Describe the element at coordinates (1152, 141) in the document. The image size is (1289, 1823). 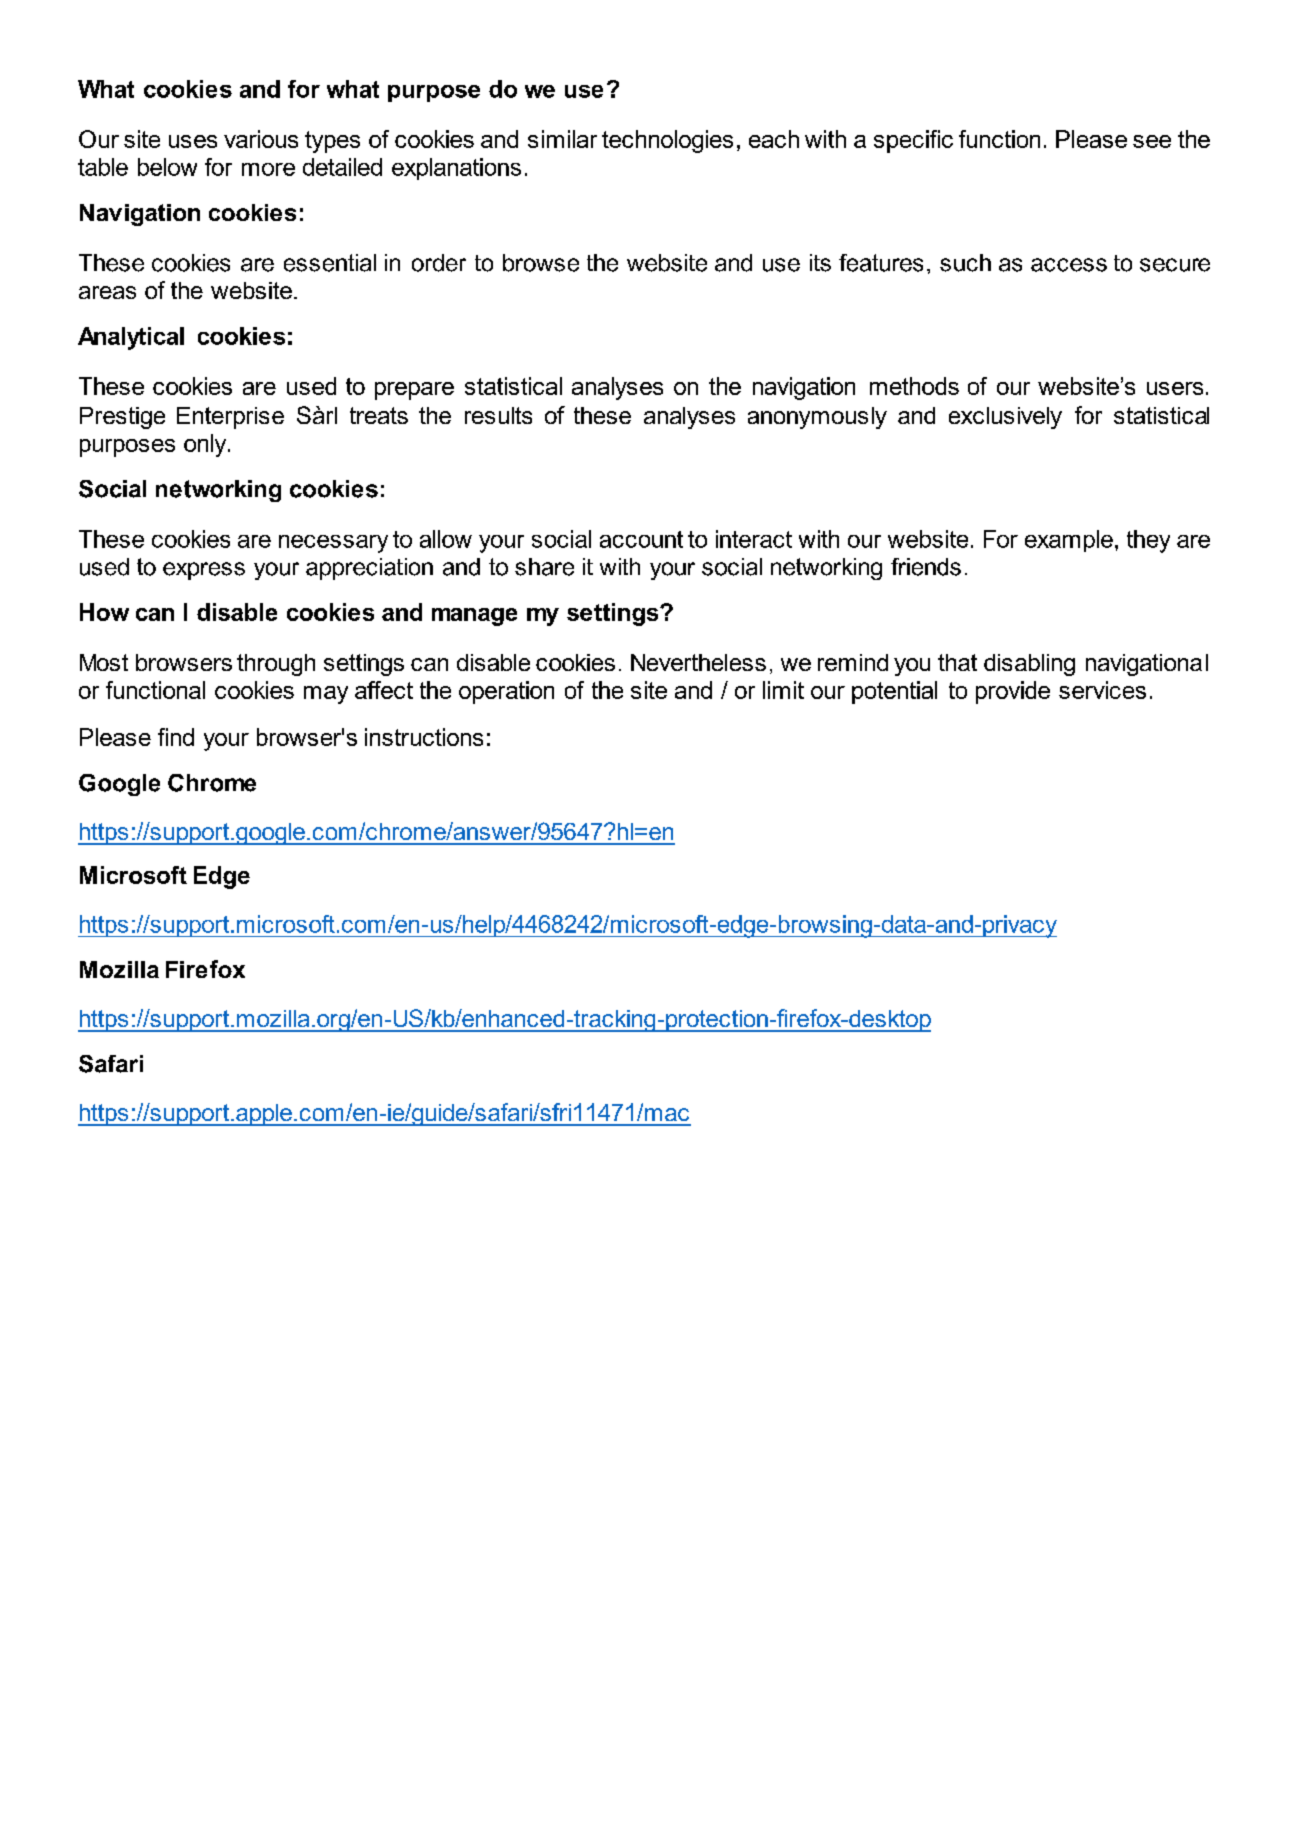
I see `see` at that location.
